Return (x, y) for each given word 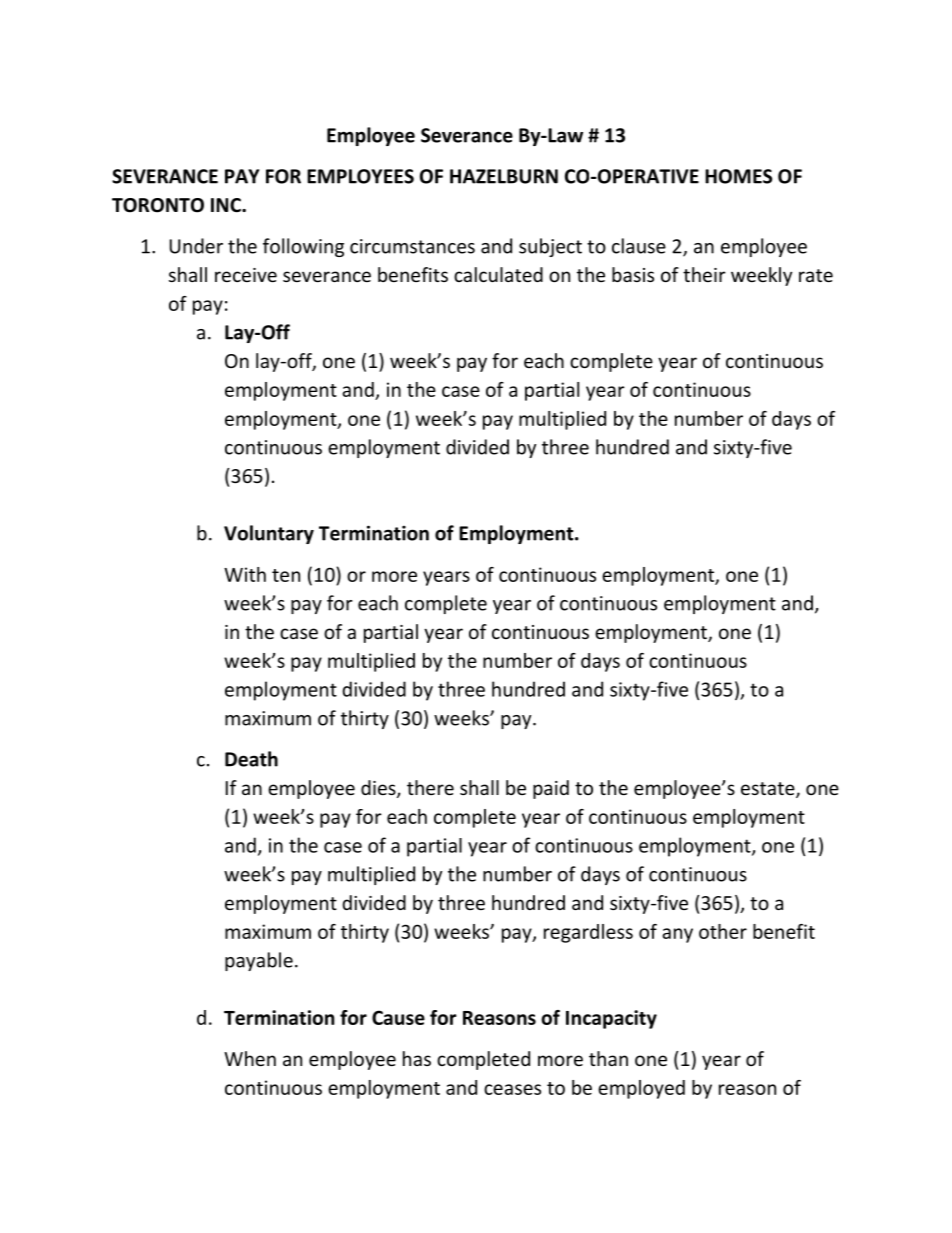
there (430, 787)
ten (286, 575)
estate (769, 790)
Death (251, 759)
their (704, 274)
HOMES (738, 176)
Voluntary (269, 534)
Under (196, 246)
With (245, 574)
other (723, 931)
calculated (498, 274)
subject (550, 247)
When (250, 1058)
